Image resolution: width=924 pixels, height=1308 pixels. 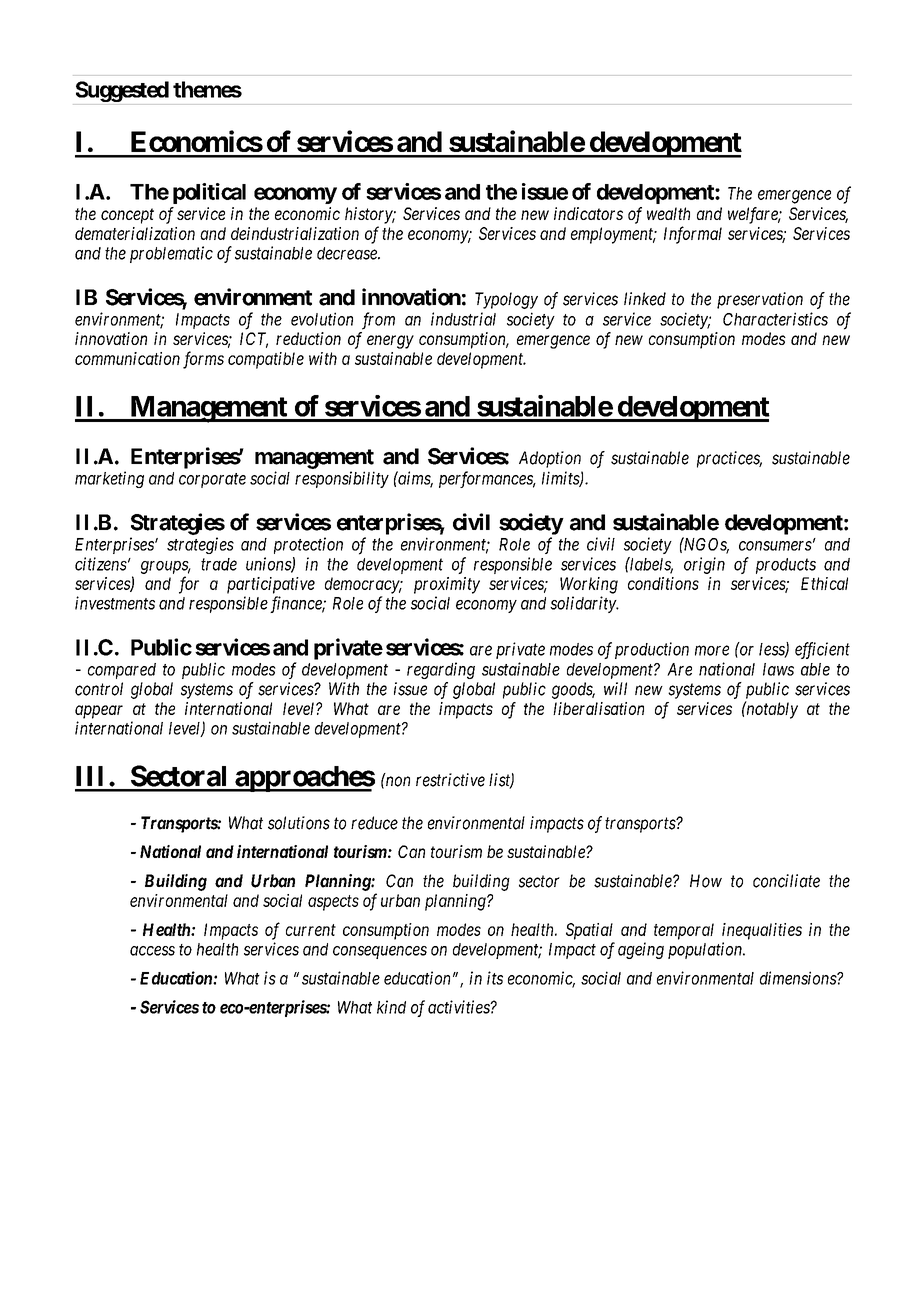 I want to click on wealth, so click(x=668, y=213).
